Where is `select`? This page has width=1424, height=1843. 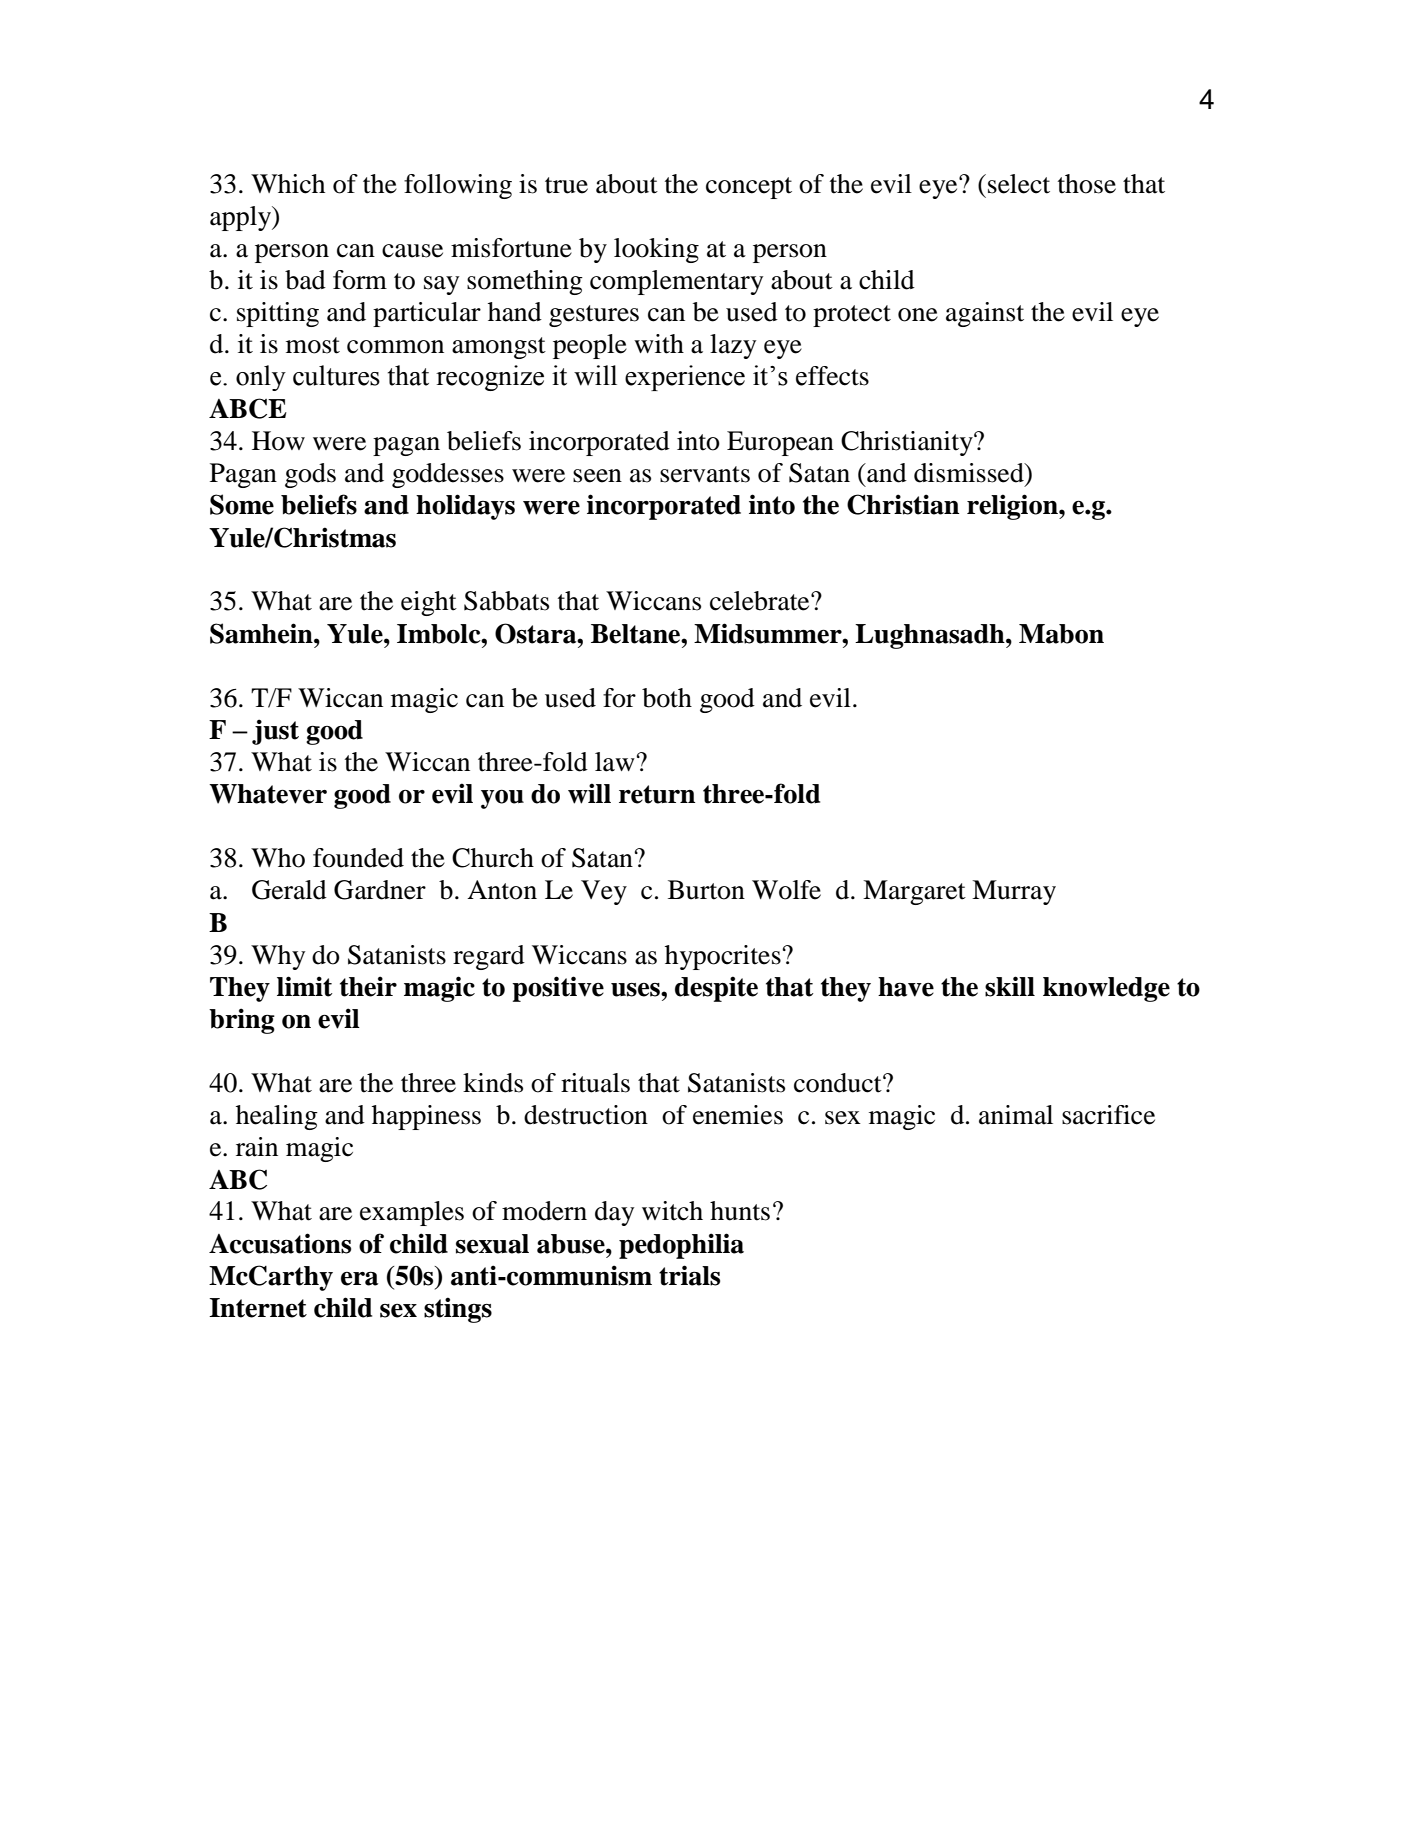
select is located at coordinates (1019, 184).
